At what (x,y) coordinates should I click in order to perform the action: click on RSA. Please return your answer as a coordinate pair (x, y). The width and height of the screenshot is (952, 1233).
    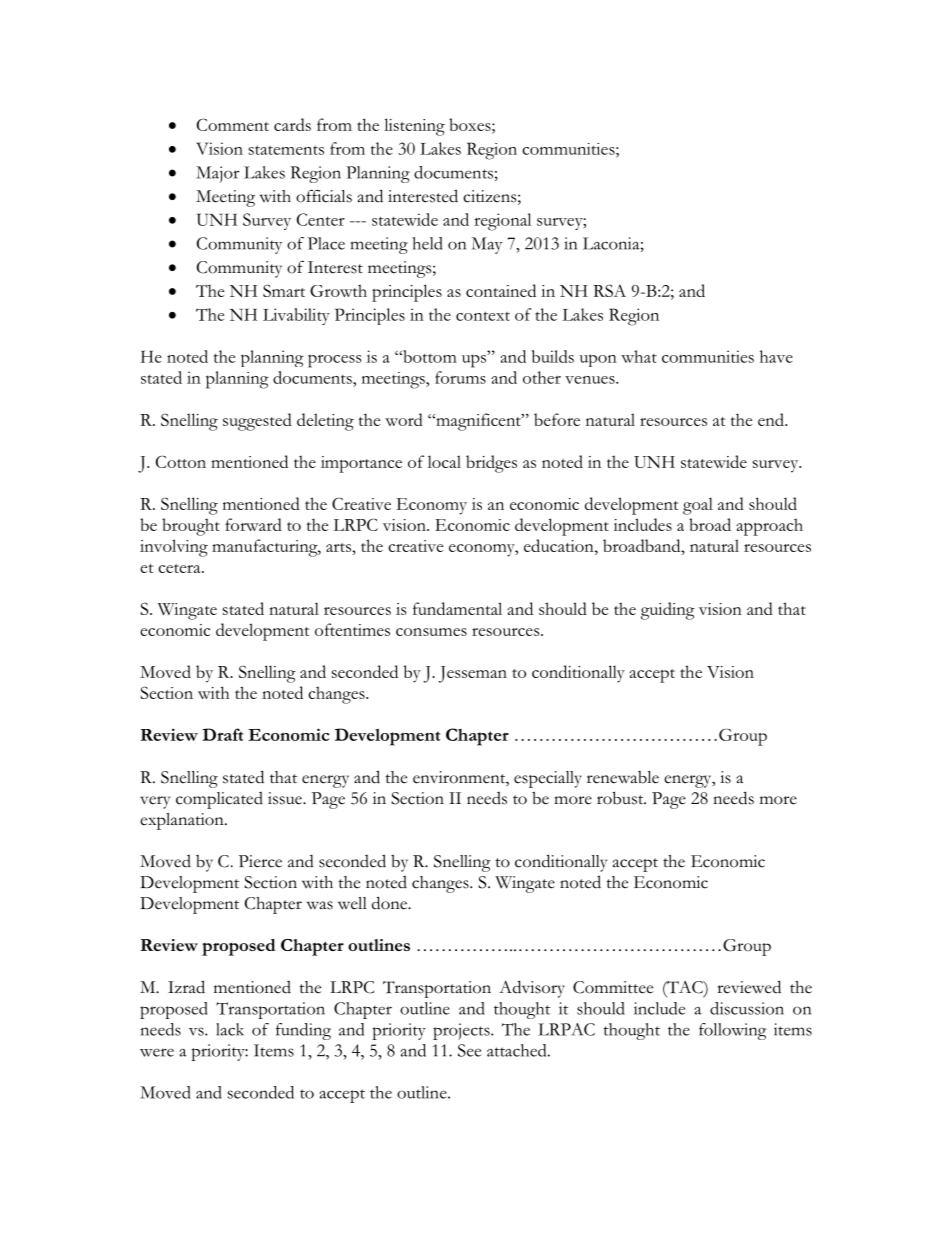
    Looking at the image, I should click on (609, 290).
